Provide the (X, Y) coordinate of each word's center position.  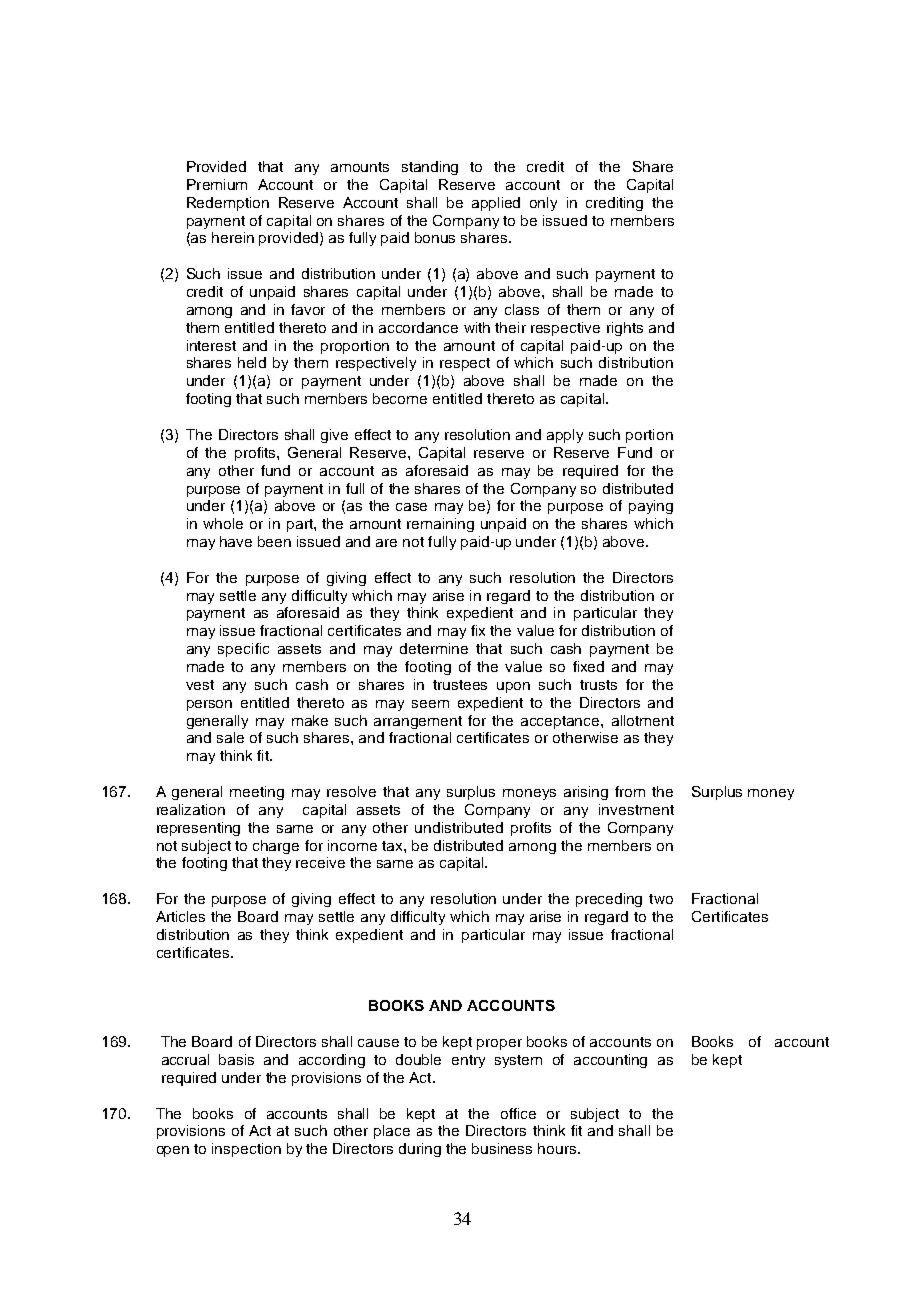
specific (243, 650)
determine (434, 648)
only (543, 204)
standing (430, 168)
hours (557, 1148)
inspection (246, 1150)
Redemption (228, 204)
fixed (588, 666)
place (392, 1132)
